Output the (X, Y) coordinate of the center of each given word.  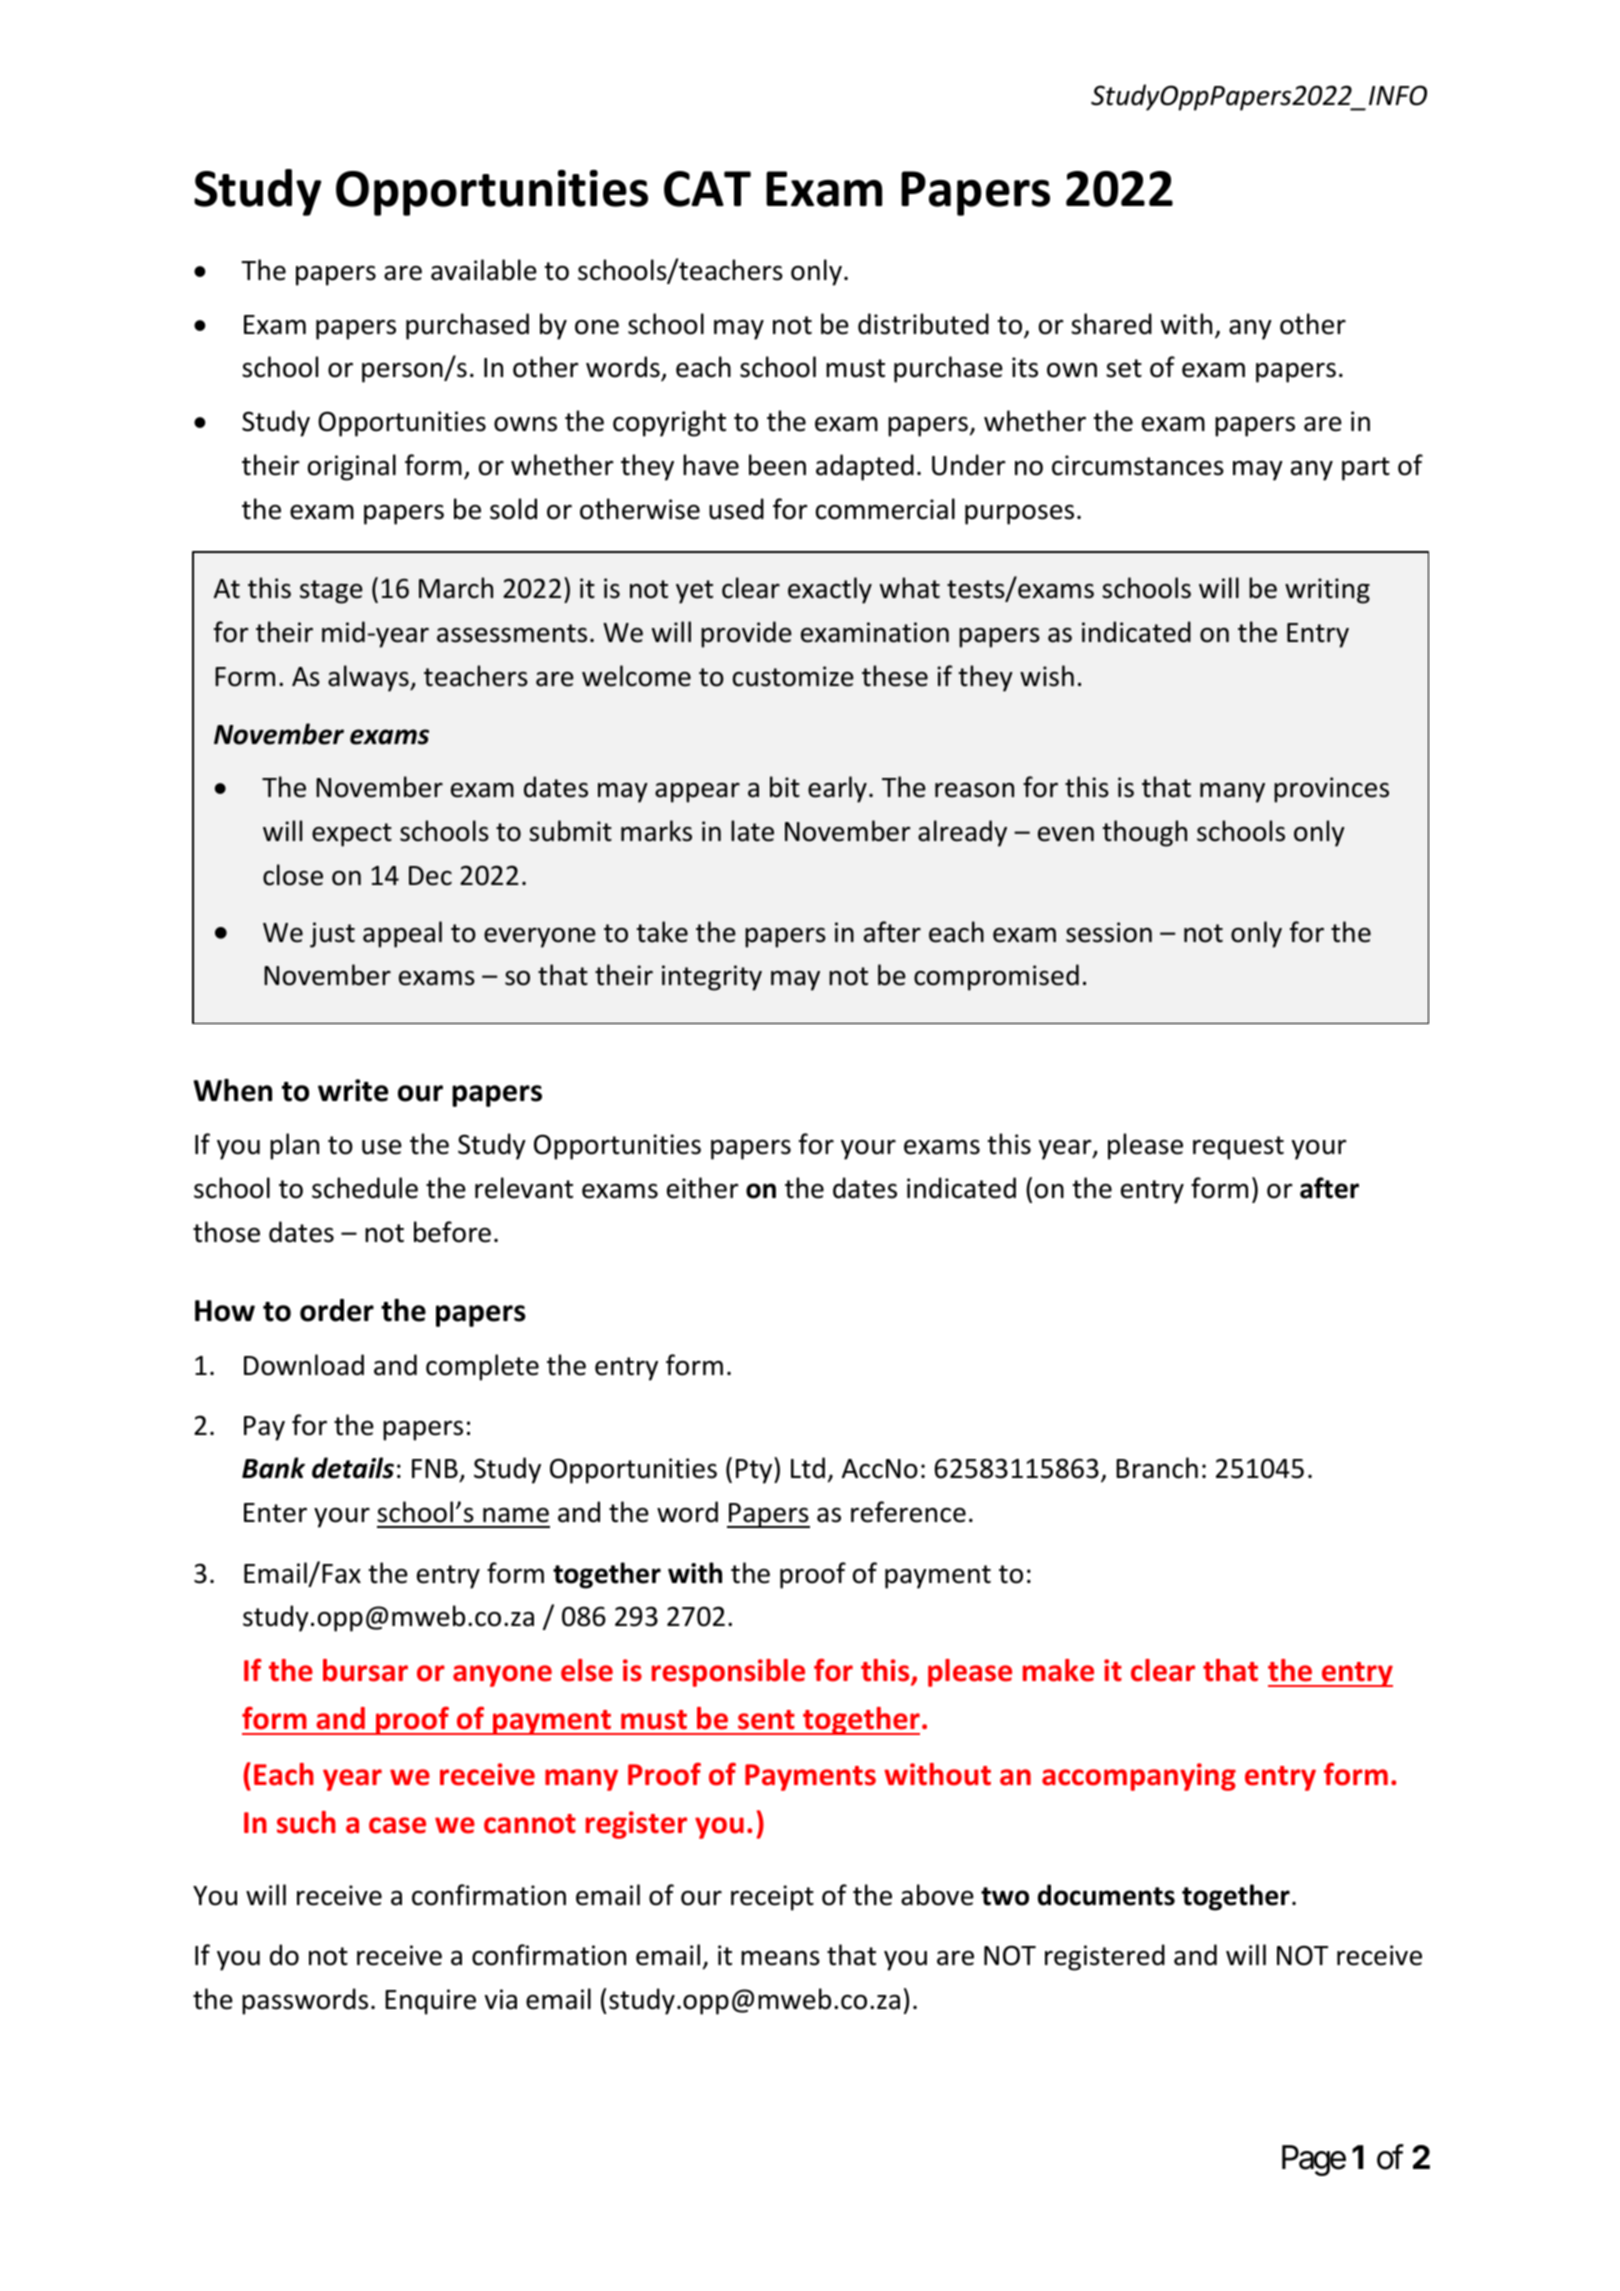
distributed (923, 324)
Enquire (430, 2002)
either (703, 1188)
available (484, 270)
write (353, 1090)
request (1238, 1148)
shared (1111, 324)
